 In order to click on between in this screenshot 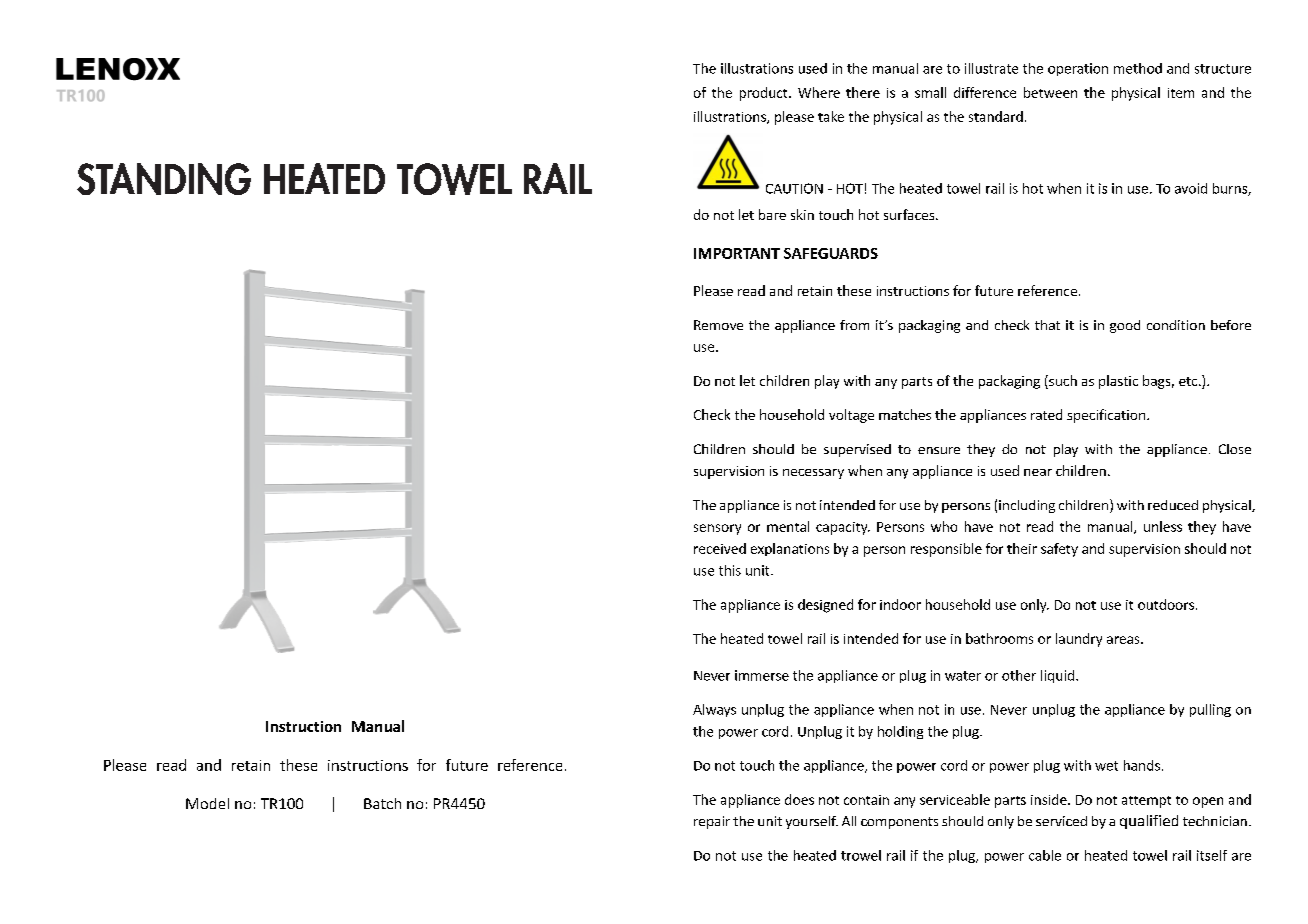, I will do `click(1050, 92)`.
